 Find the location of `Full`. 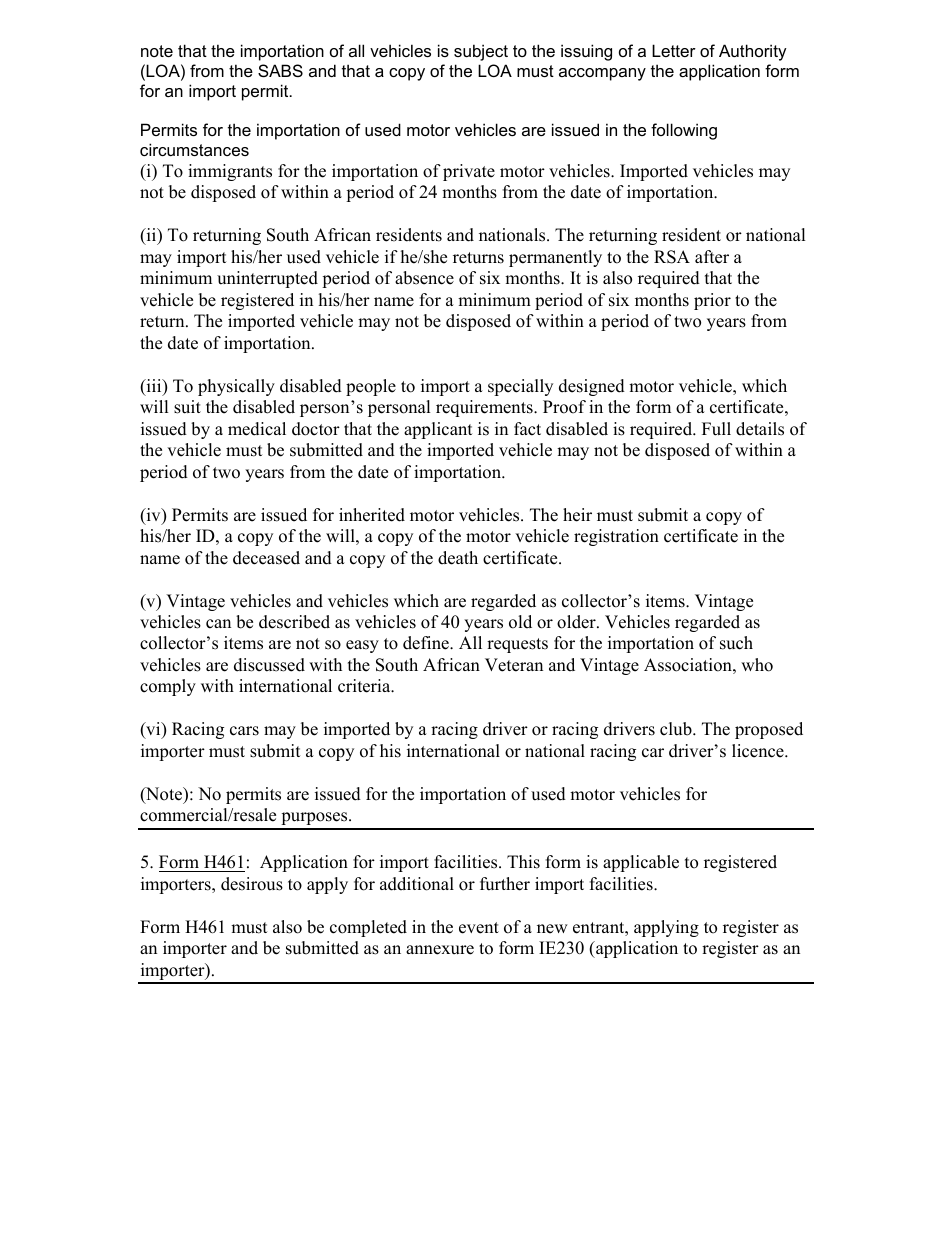

Full is located at coordinates (716, 429).
